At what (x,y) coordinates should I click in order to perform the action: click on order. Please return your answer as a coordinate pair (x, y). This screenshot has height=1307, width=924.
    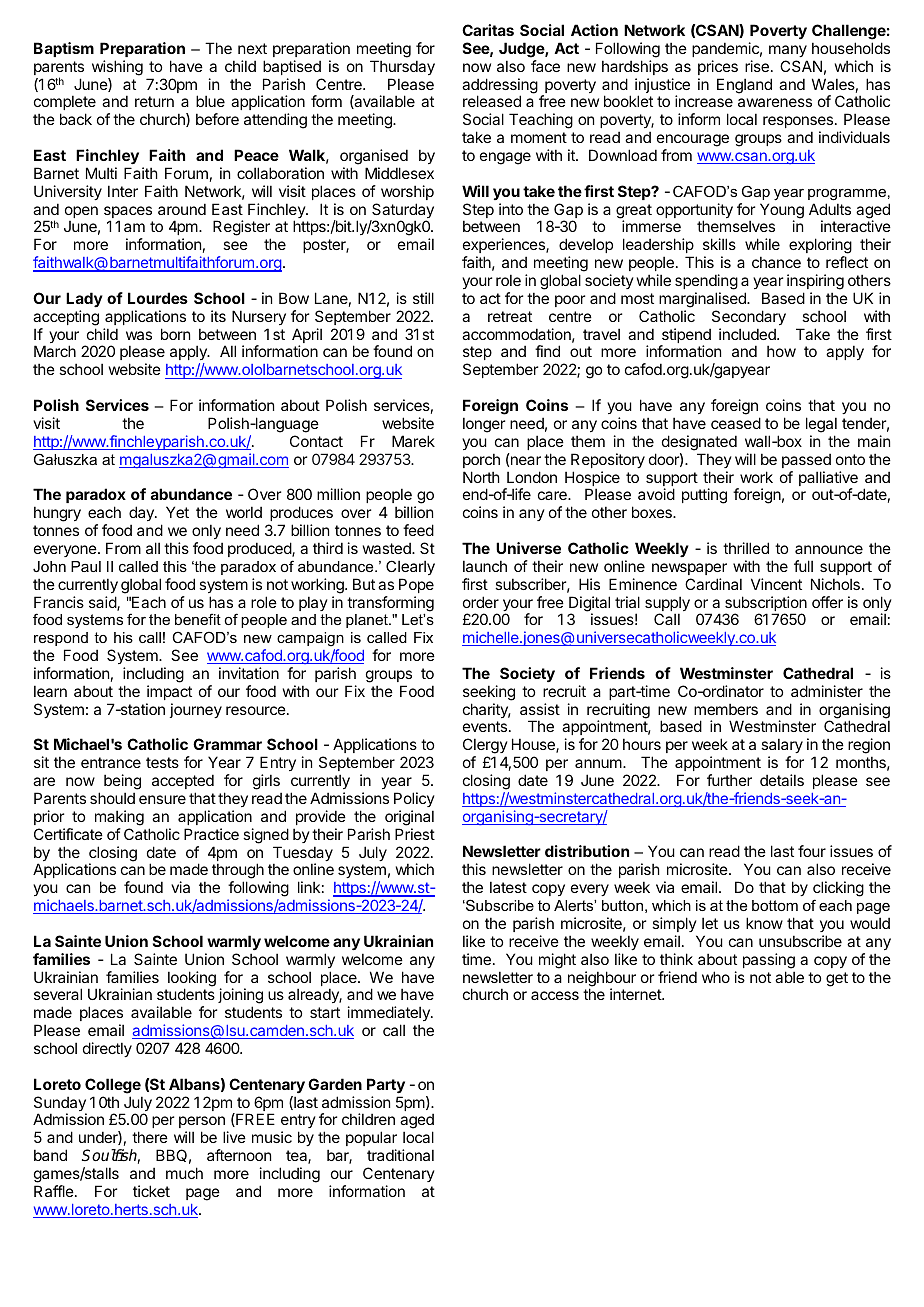
    Looking at the image, I should click on (481, 602).
